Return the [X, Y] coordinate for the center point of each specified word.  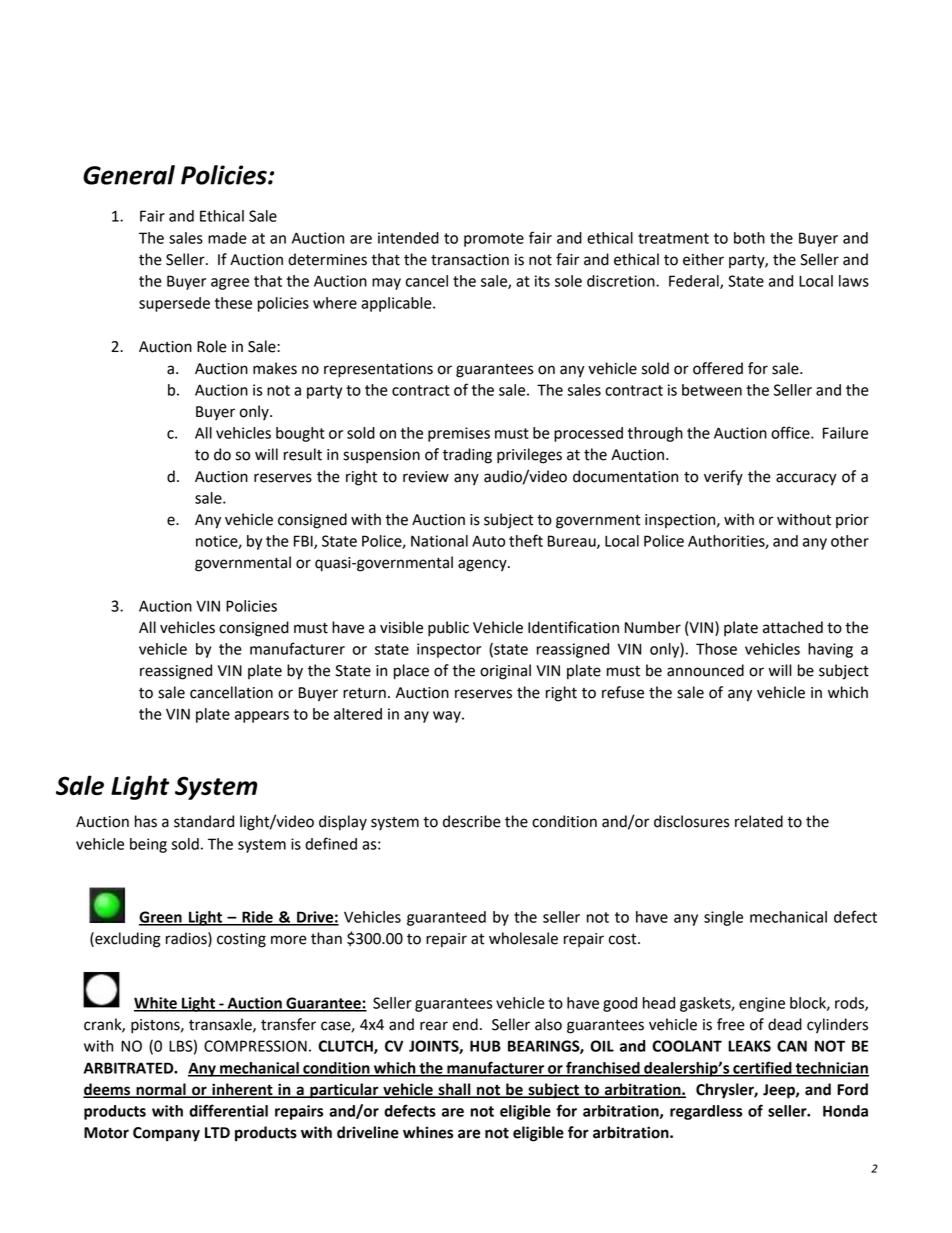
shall [454, 1090]
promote [494, 240]
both [749, 238]
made [227, 238]
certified [762, 1068]
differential [228, 1110]
